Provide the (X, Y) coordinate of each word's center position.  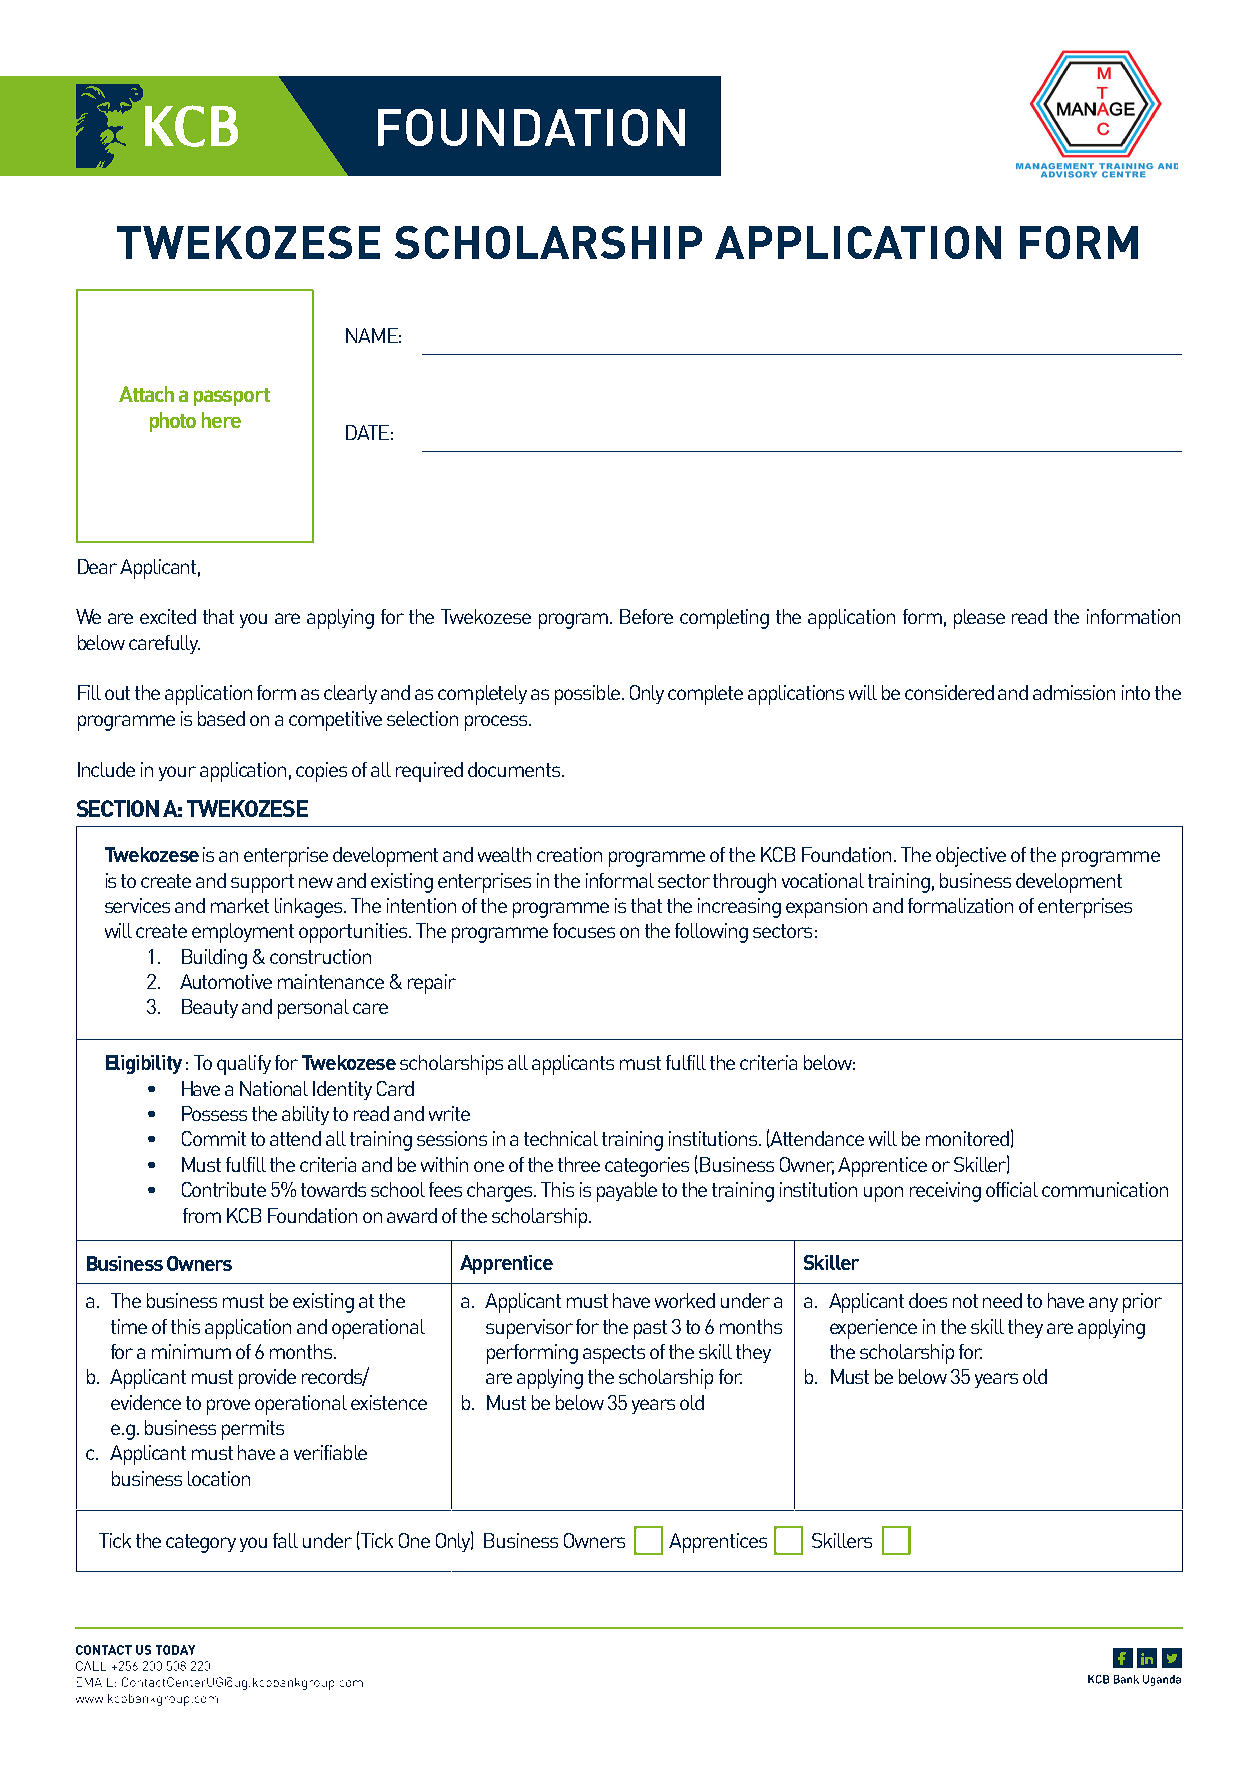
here (221, 420)
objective (971, 857)
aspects (614, 1354)
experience (873, 1329)
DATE (367, 432)
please (979, 619)
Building (214, 959)
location (219, 1478)
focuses (584, 930)
